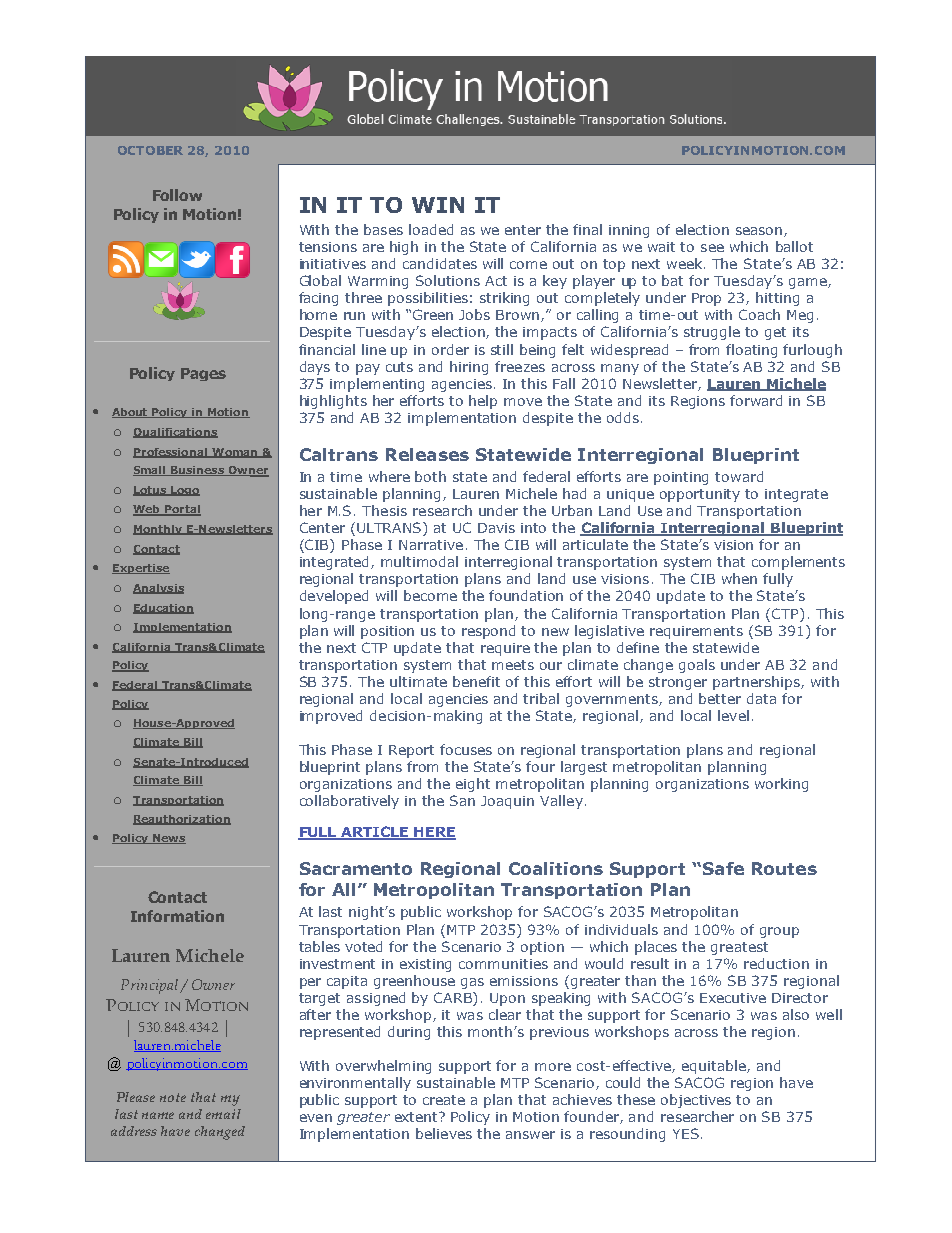 The width and height of the page is (952, 1233). What do you see at coordinates (438, 205) in the page?
I see `WIN` at bounding box center [438, 205].
